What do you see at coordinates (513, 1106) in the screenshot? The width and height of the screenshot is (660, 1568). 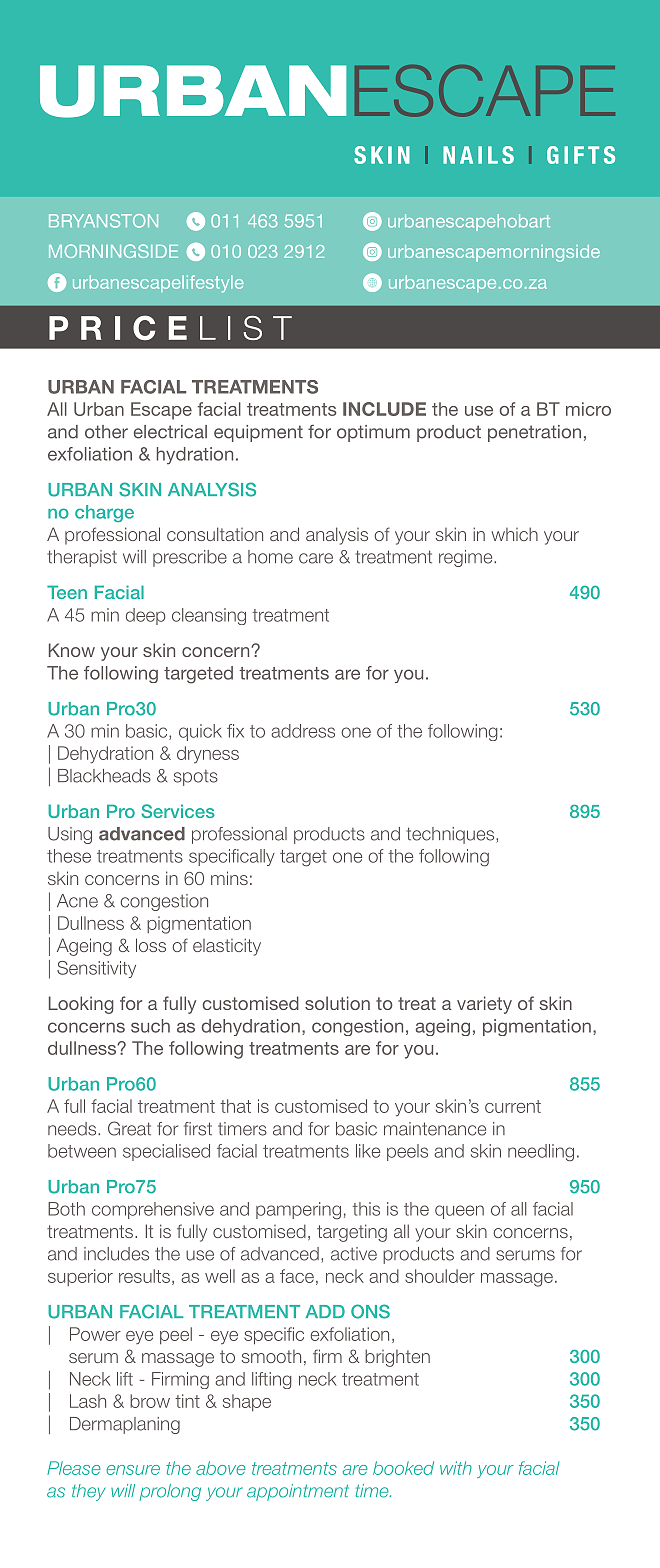 I see `current` at bounding box center [513, 1106].
